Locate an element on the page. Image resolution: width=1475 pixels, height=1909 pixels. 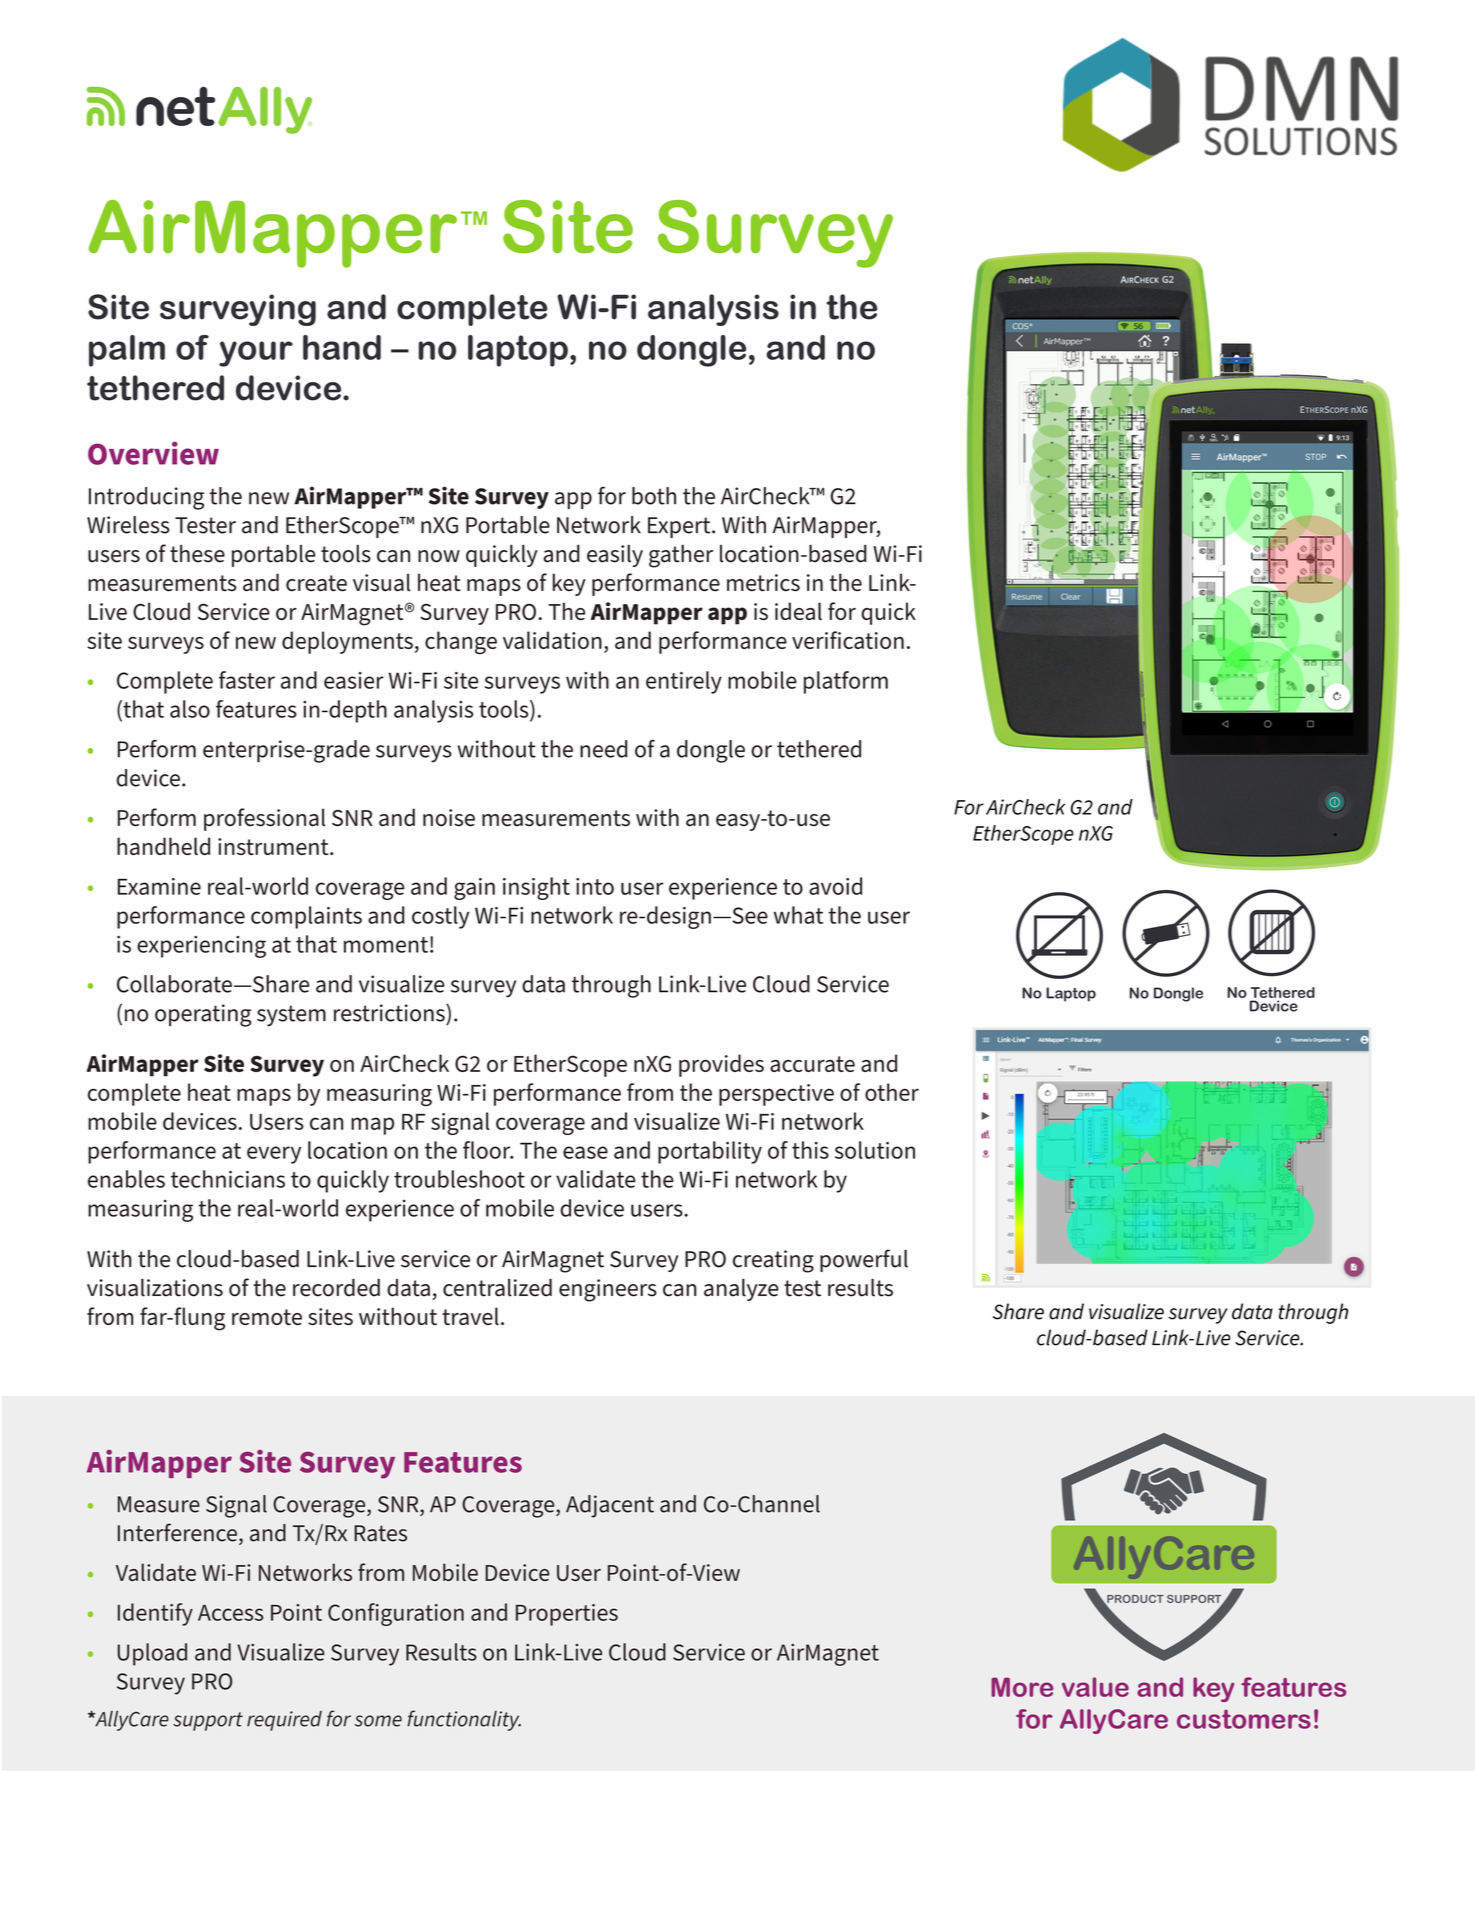
metrics is located at coordinates (763, 583).
